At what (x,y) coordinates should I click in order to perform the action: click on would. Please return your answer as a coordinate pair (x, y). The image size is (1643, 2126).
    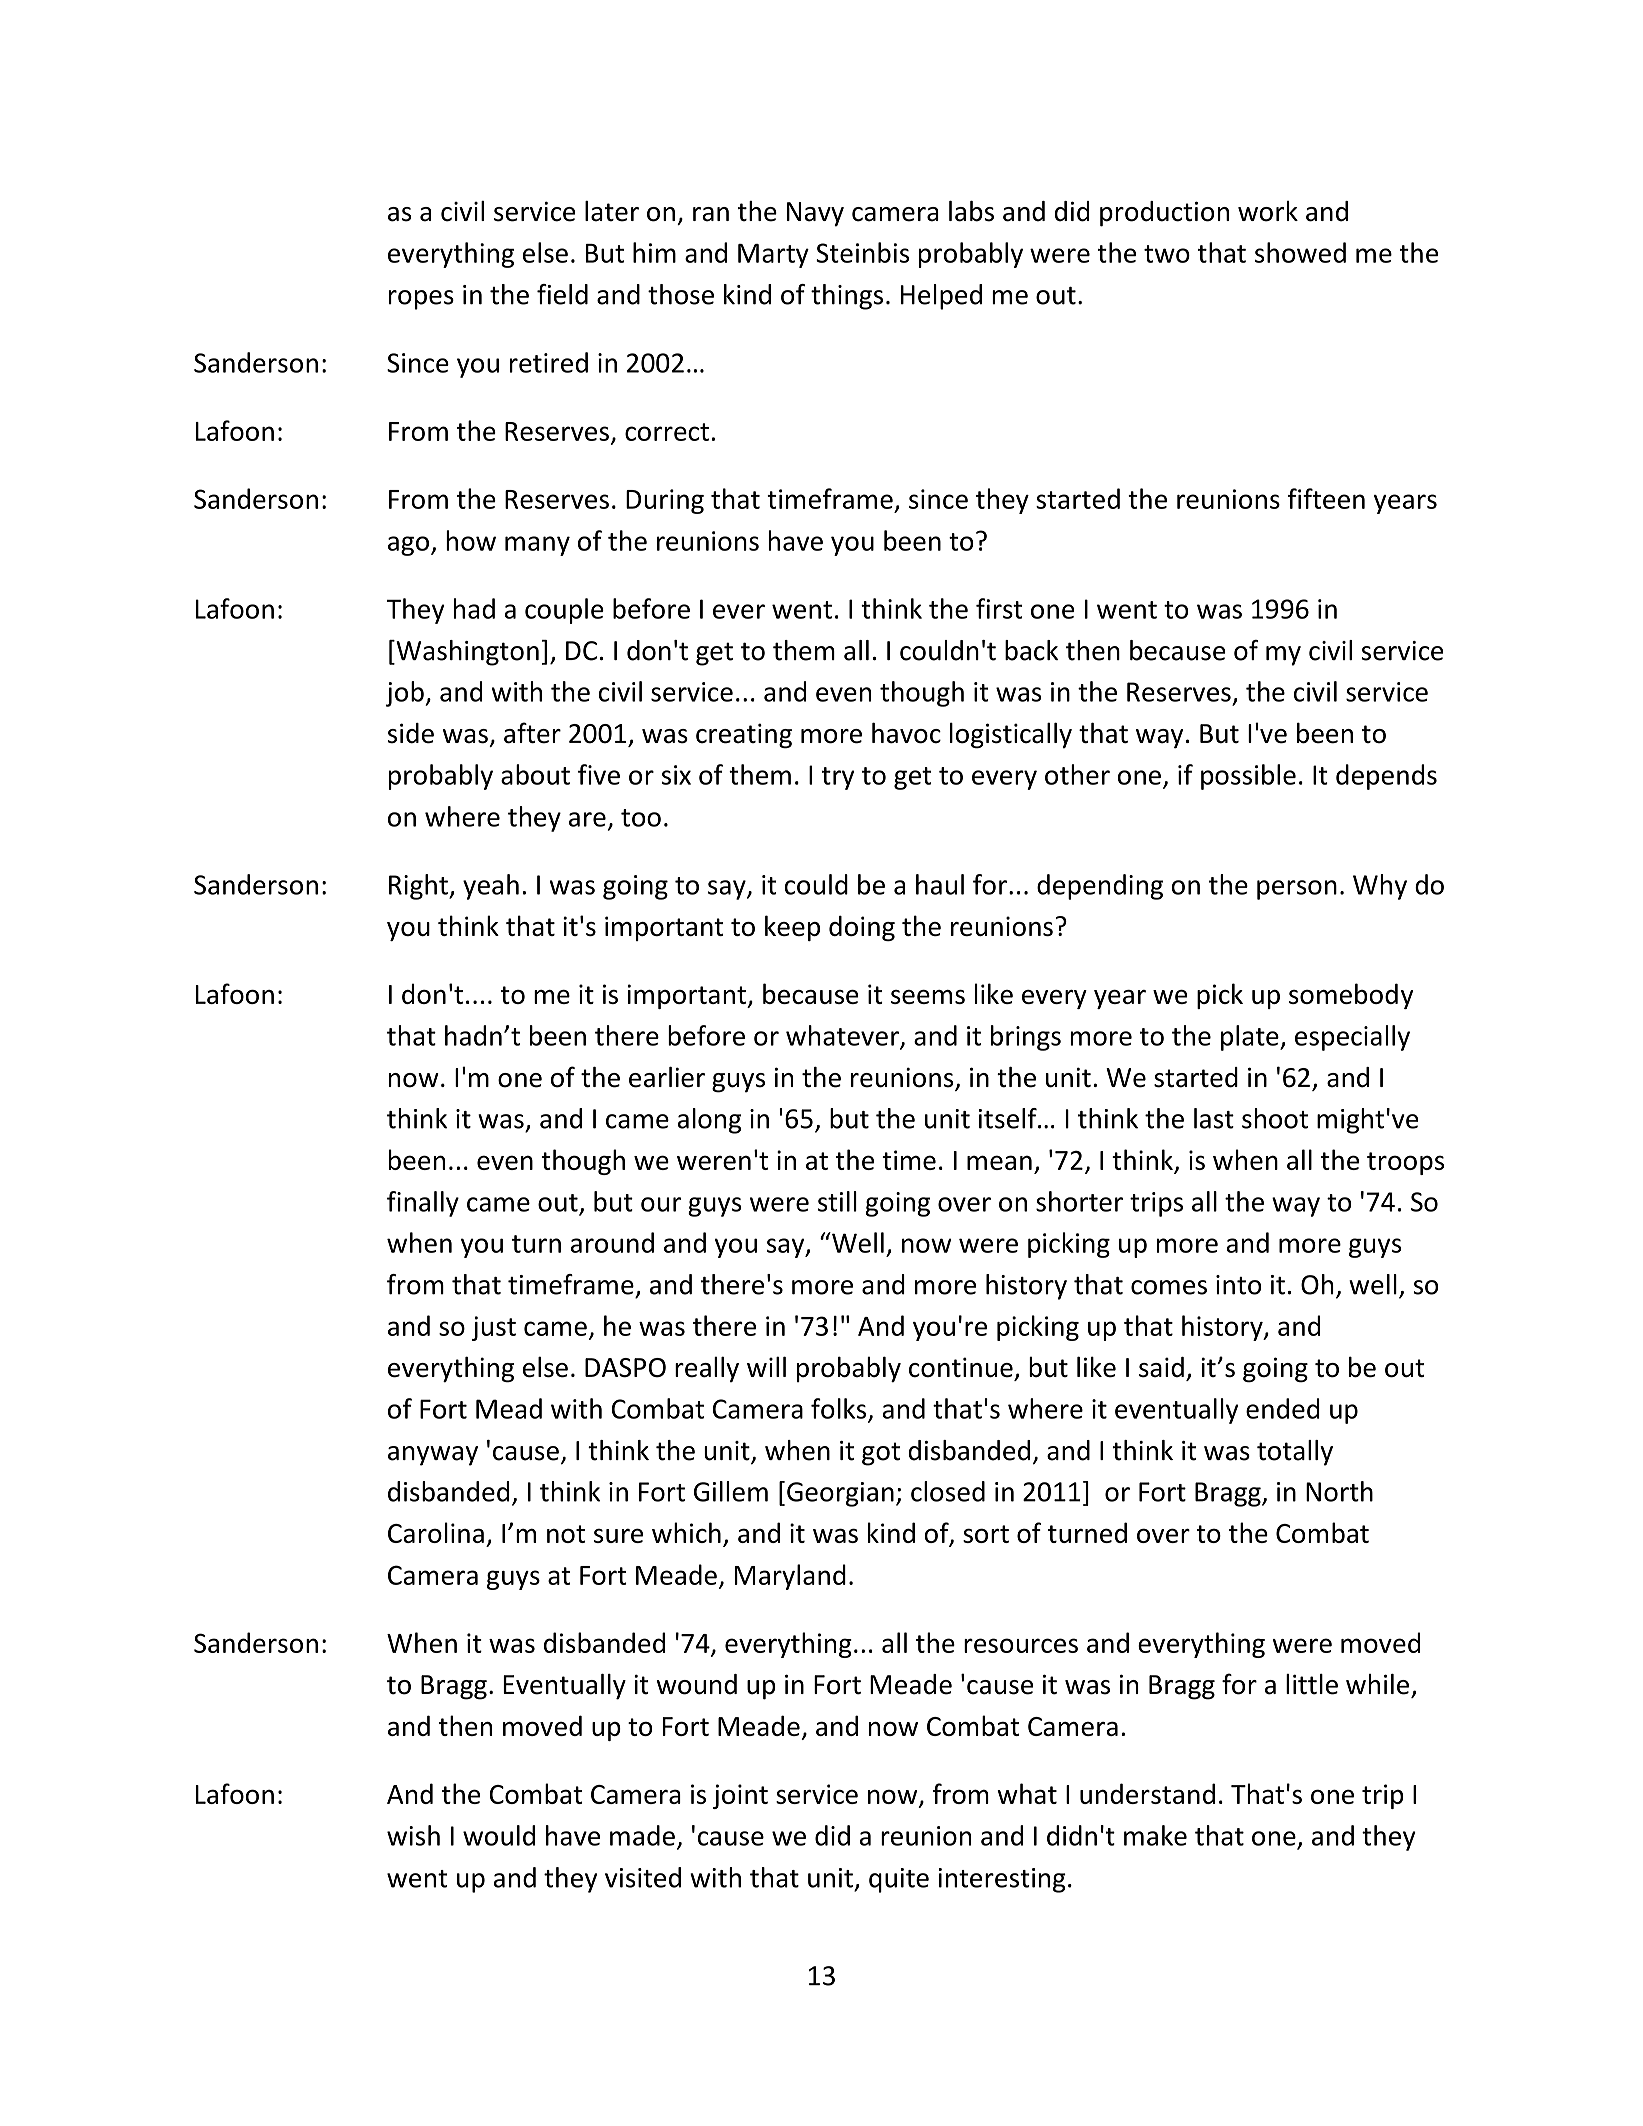
    Looking at the image, I should click on (499, 1835).
